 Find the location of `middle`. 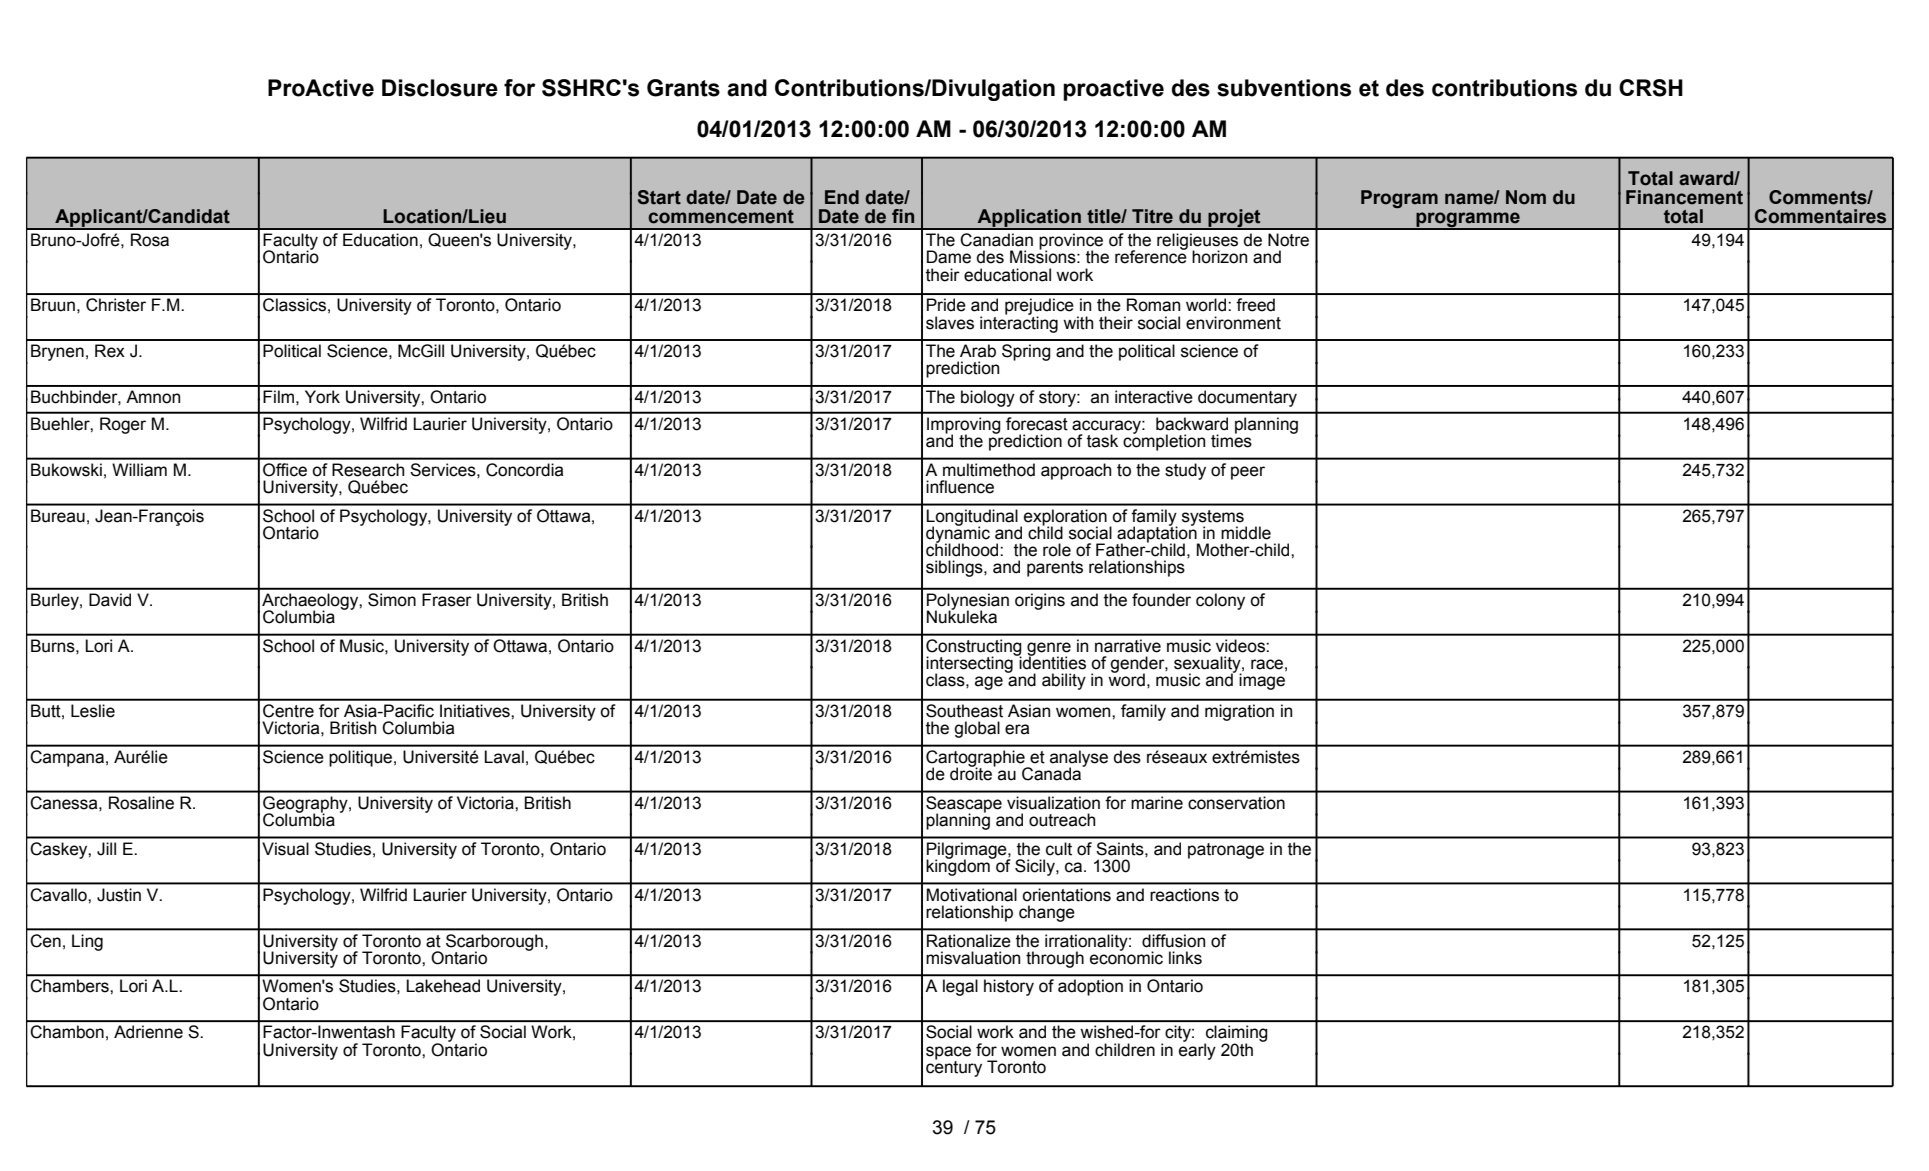

middle is located at coordinates (1246, 533).
